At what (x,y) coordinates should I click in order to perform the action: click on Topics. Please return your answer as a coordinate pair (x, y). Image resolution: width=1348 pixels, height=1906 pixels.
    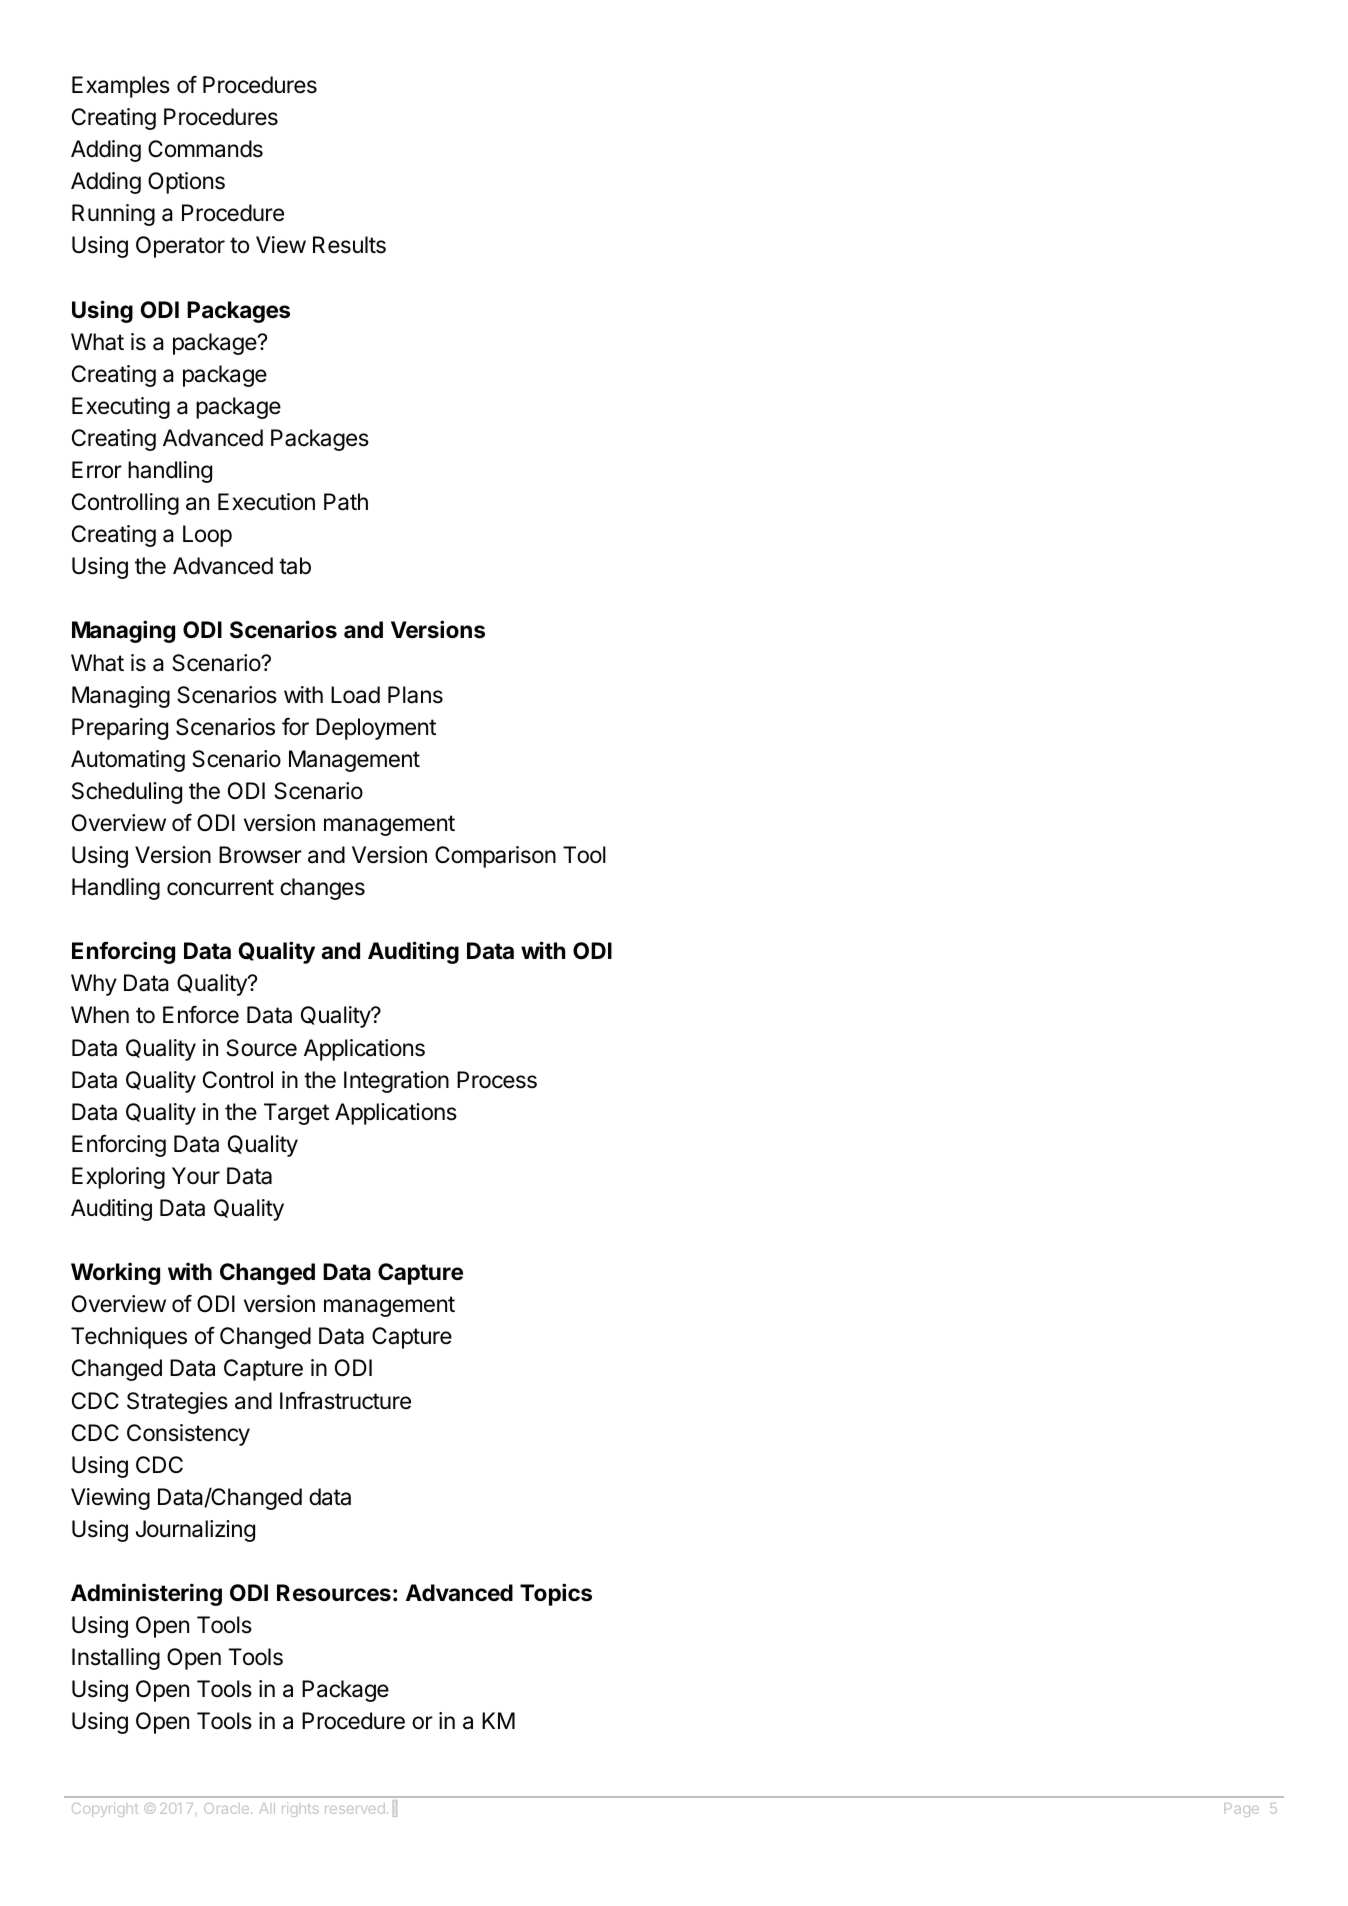
    Looking at the image, I should click on (556, 1594).
